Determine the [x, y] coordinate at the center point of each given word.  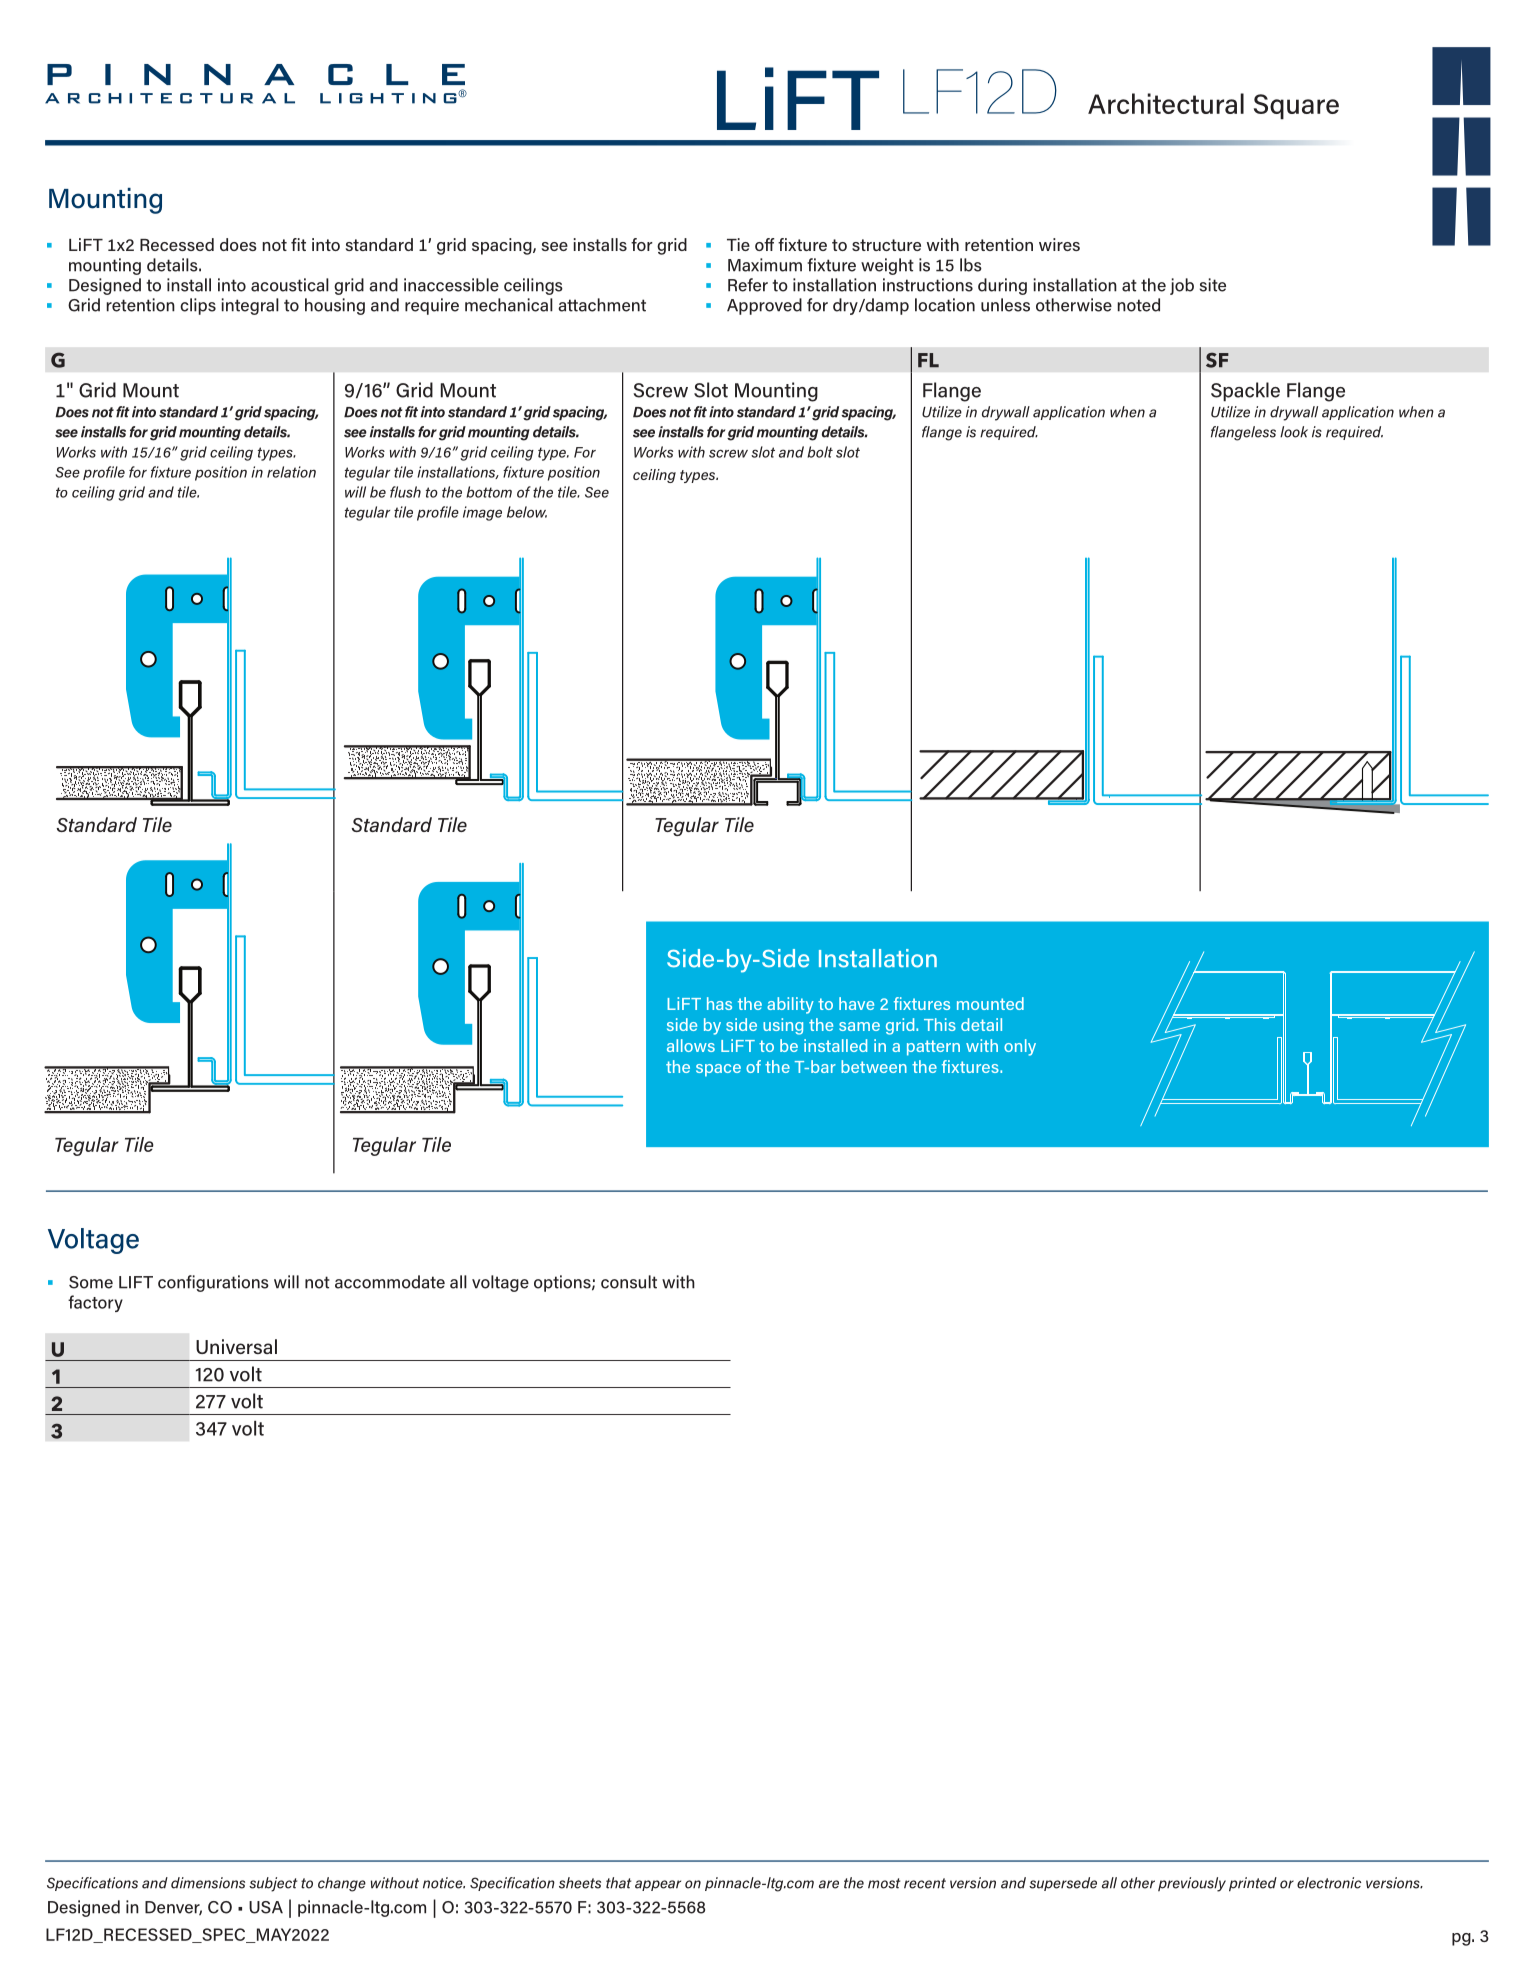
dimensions [208, 1883]
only [1020, 1047]
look [1294, 432]
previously [1192, 1884]
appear [658, 1885]
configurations [213, 1283]
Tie [738, 244]
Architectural [1166, 103]
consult [629, 1282]
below [527, 512]
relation [291, 472]
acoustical [290, 285]
